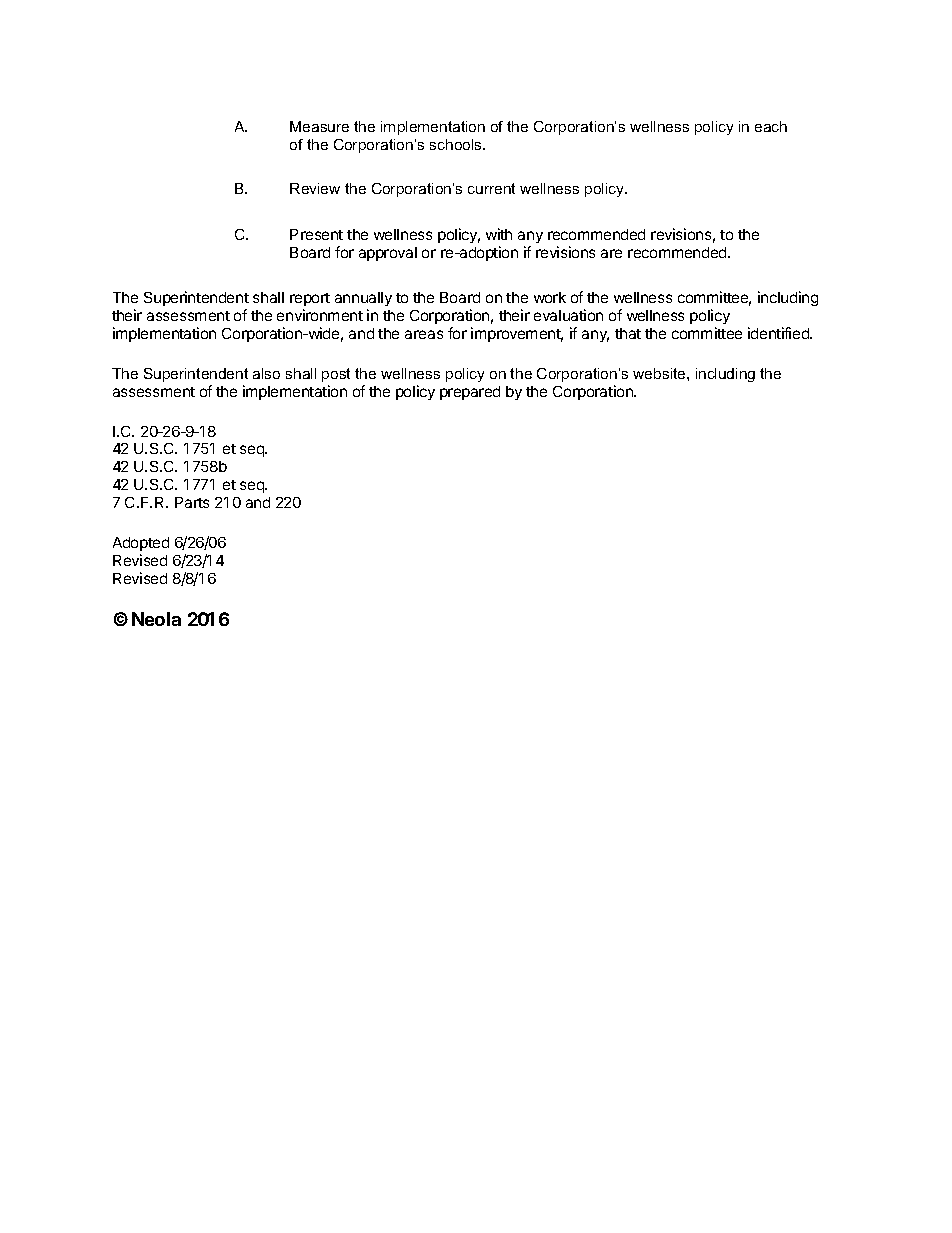 The width and height of the screenshot is (952, 1233). I want to click on Adopted, so click(141, 544).
